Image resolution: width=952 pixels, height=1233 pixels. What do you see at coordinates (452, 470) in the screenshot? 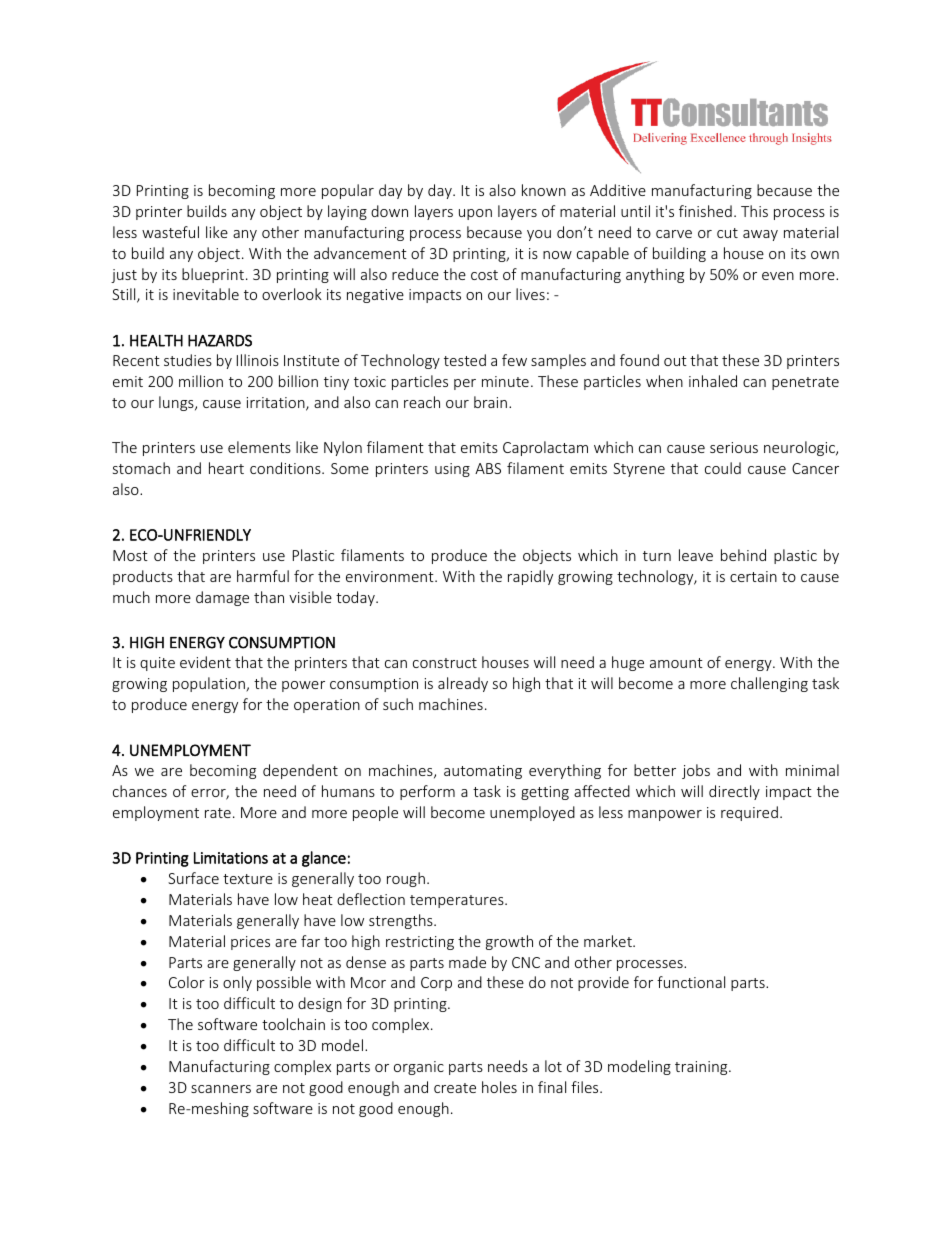
I see `using` at bounding box center [452, 470].
